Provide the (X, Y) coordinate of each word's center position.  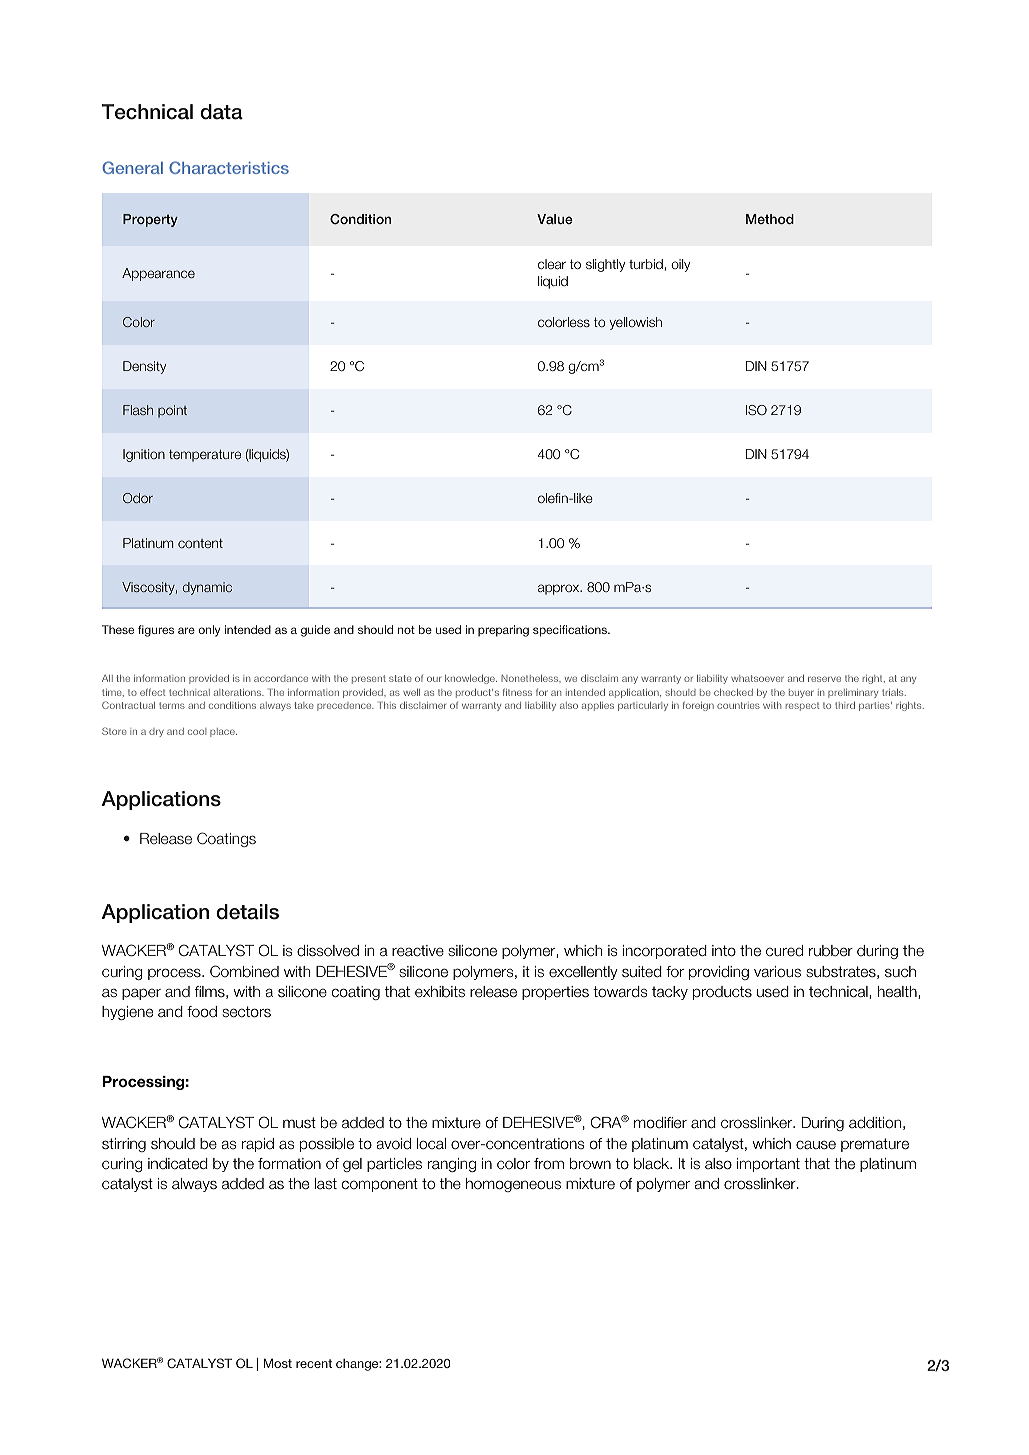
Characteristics (229, 167)
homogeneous (513, 1185)
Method (770, 219)
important (768, 1165)
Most (278, 1363)
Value (555, 219)
